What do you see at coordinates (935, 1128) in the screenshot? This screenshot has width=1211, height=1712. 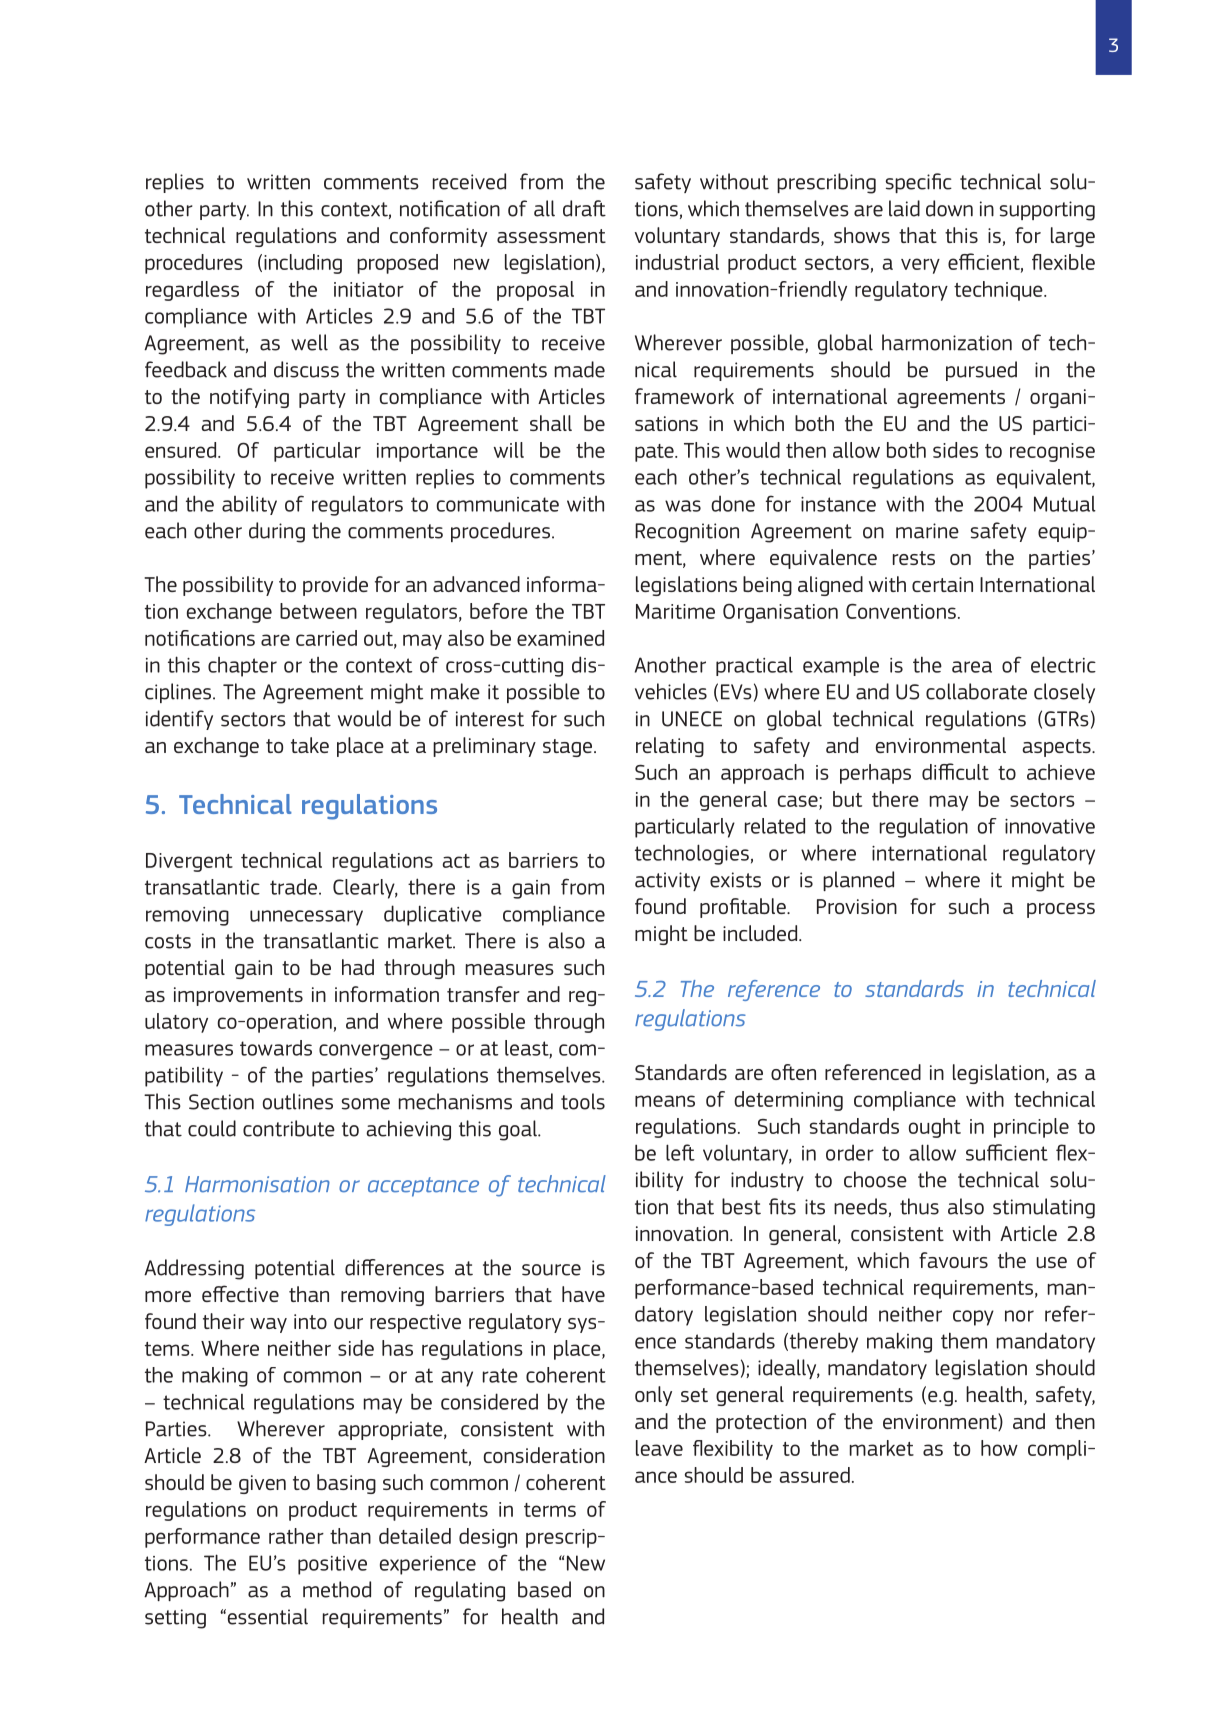 I see `ought` at bounding box center [935, 1128].
